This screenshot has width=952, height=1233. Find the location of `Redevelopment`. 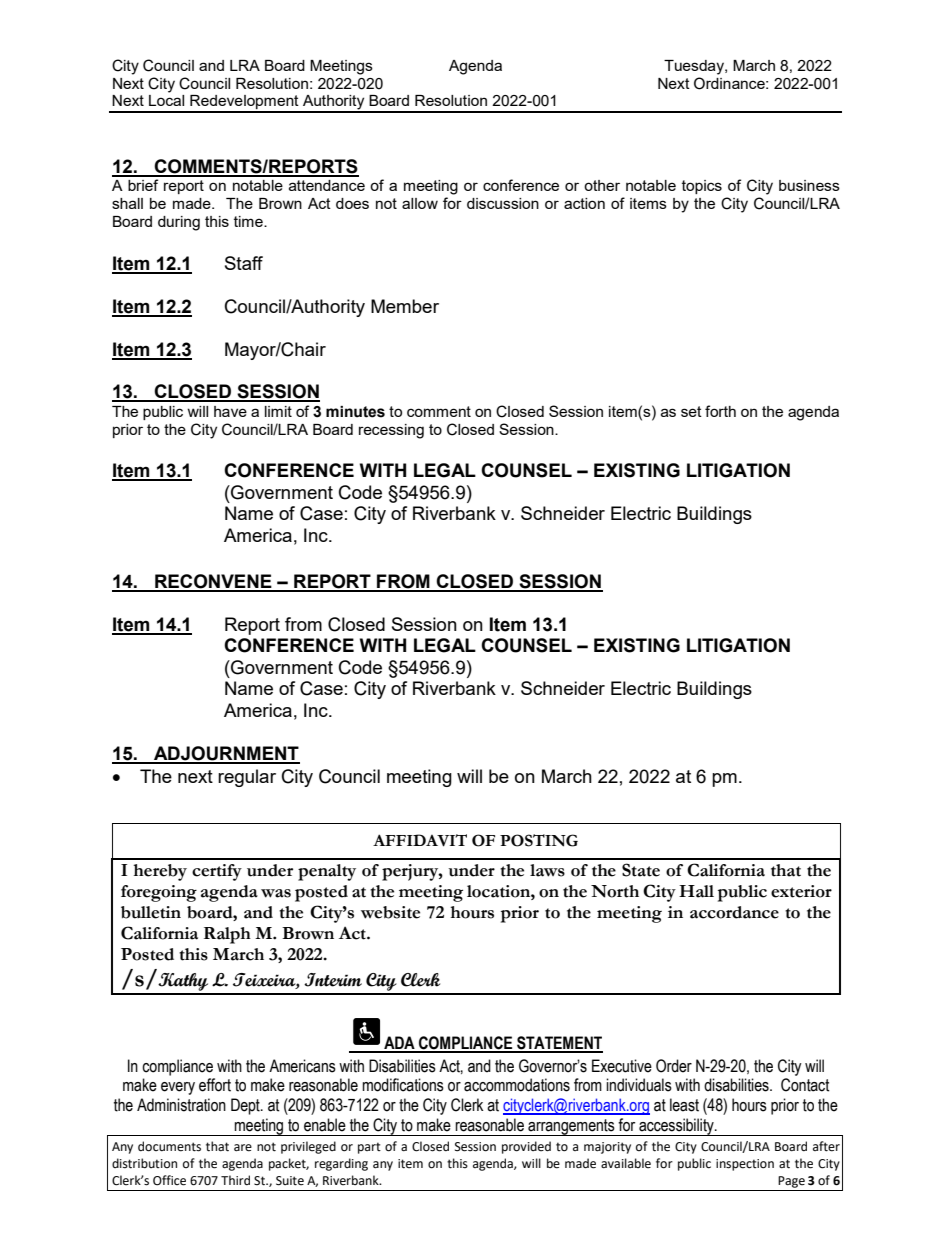

Redevelopment is located at coordinates (244, 103).
